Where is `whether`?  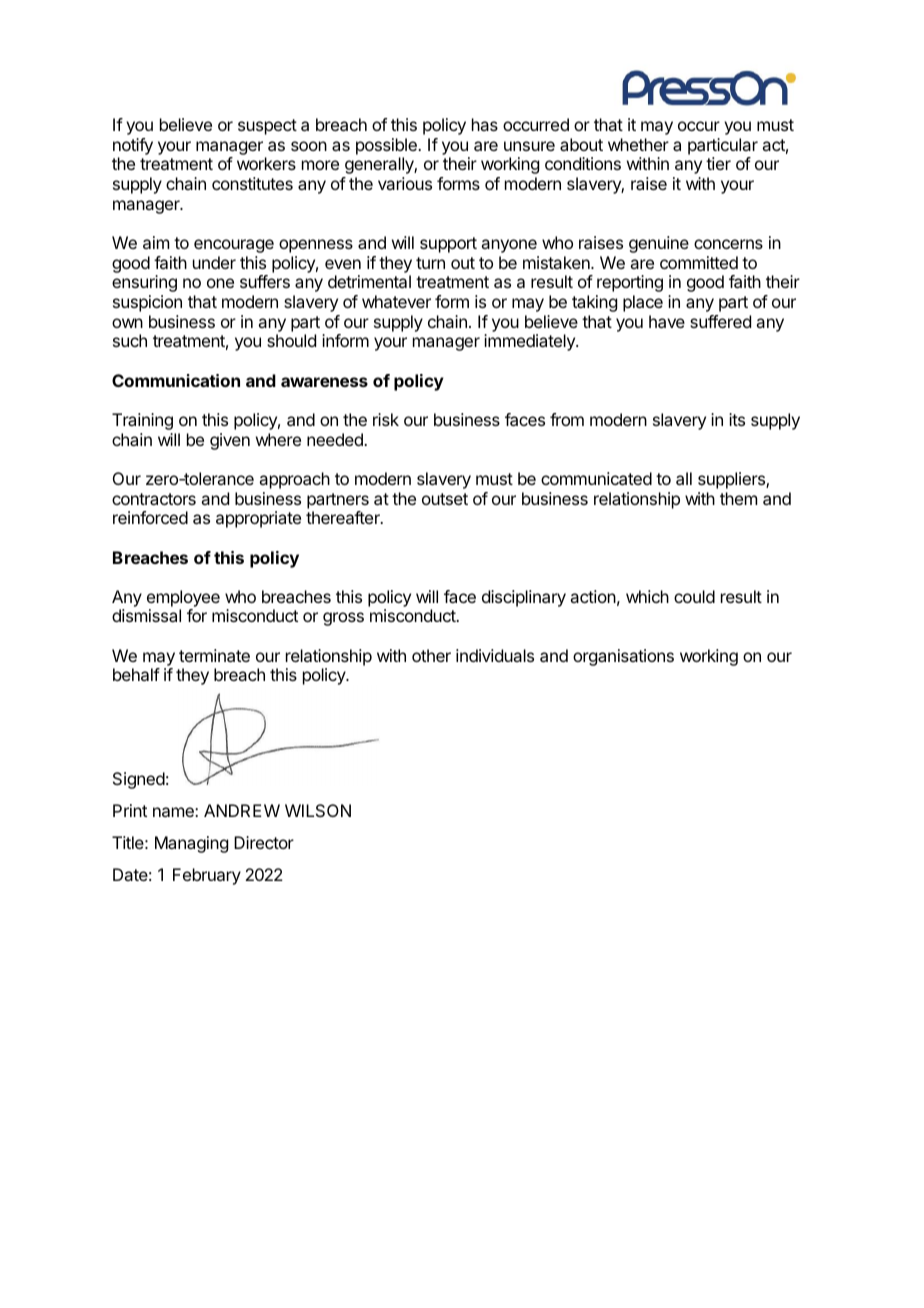 whether is located at coordinates (638, 144).
